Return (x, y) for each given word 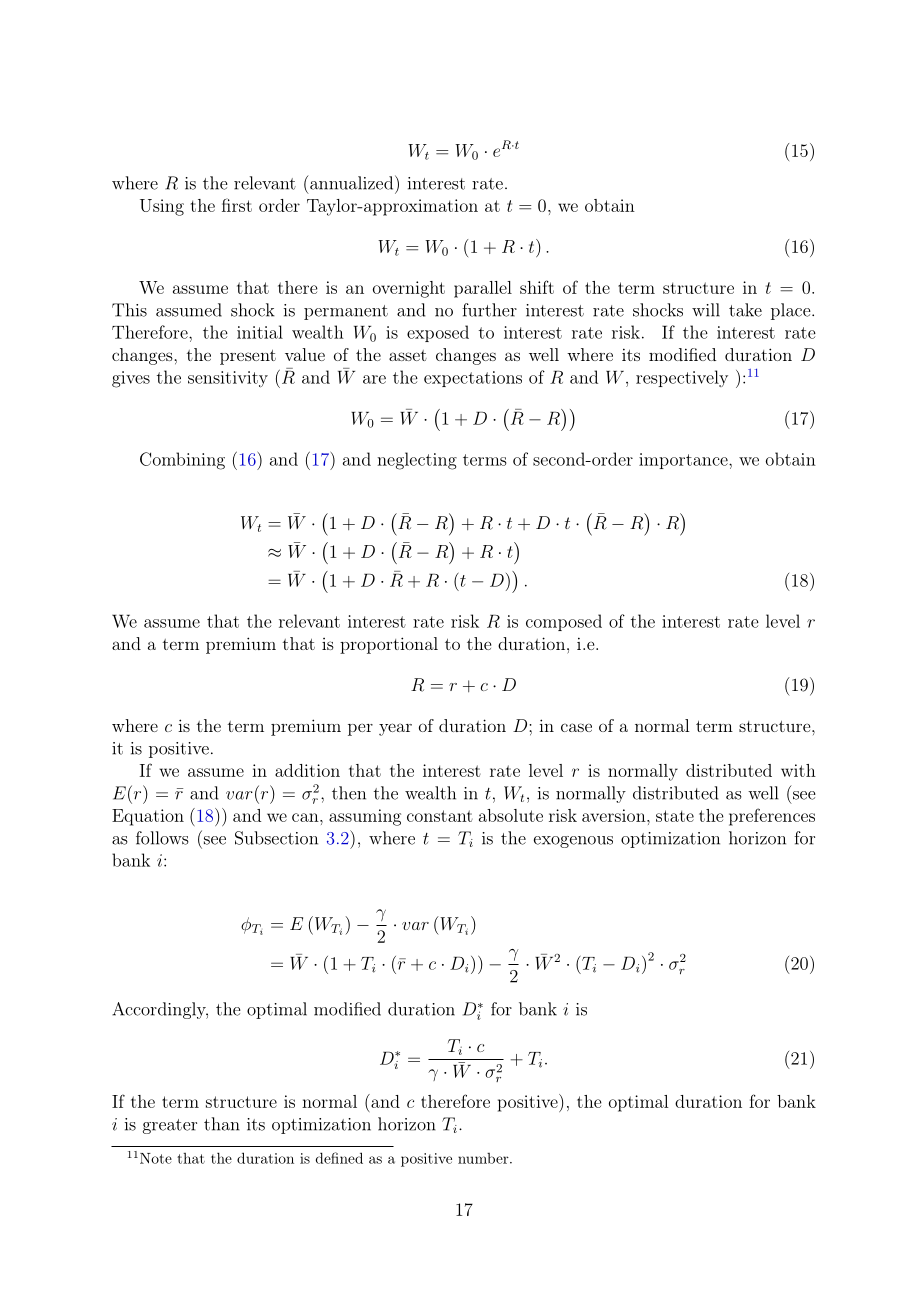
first (237, 205)
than (222, 1124)
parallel (483, 289)
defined (339, 1158)
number (484, 1158)
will (706, 310)
